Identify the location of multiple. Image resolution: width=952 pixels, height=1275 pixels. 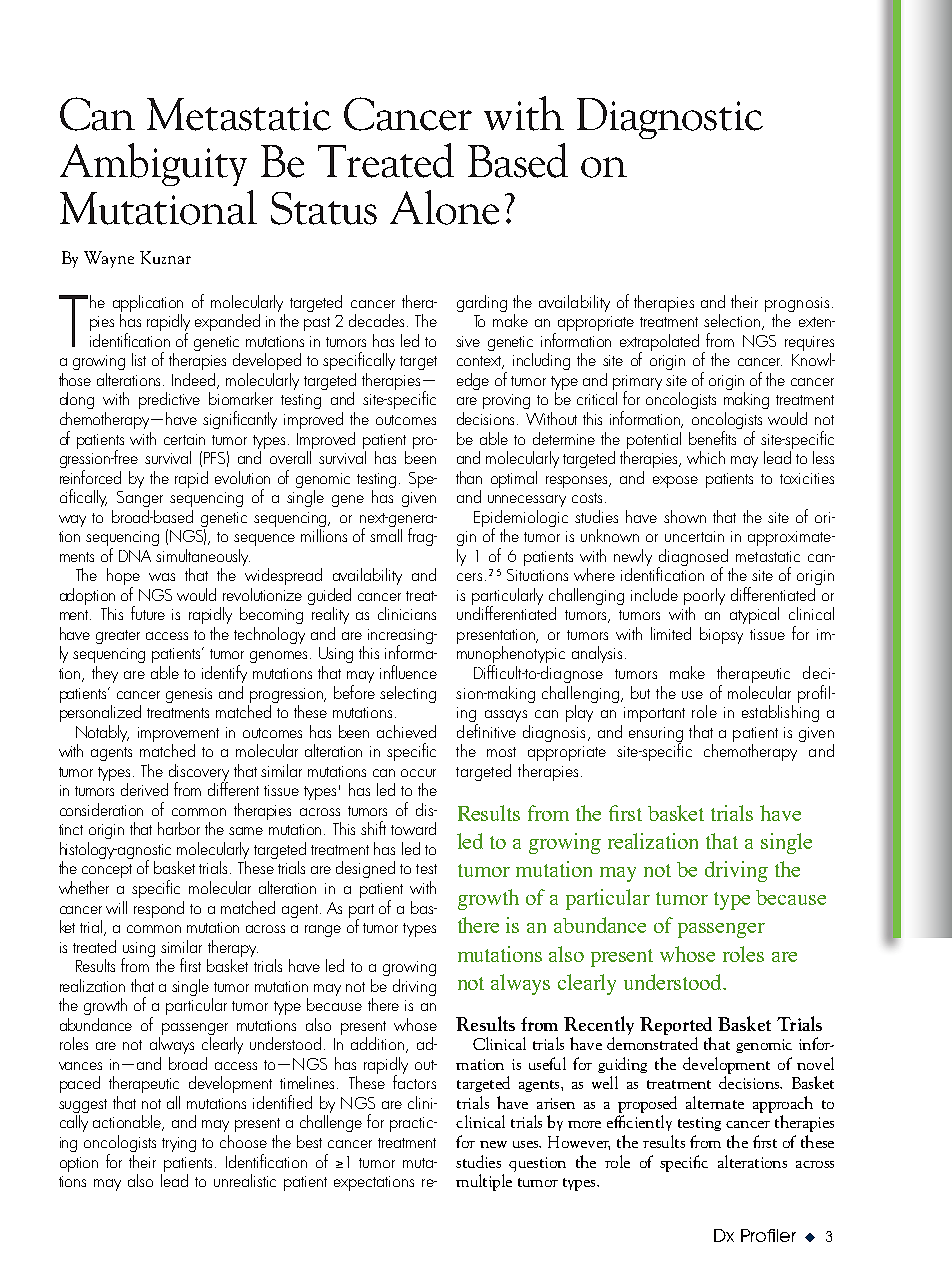
(484, 1182).
